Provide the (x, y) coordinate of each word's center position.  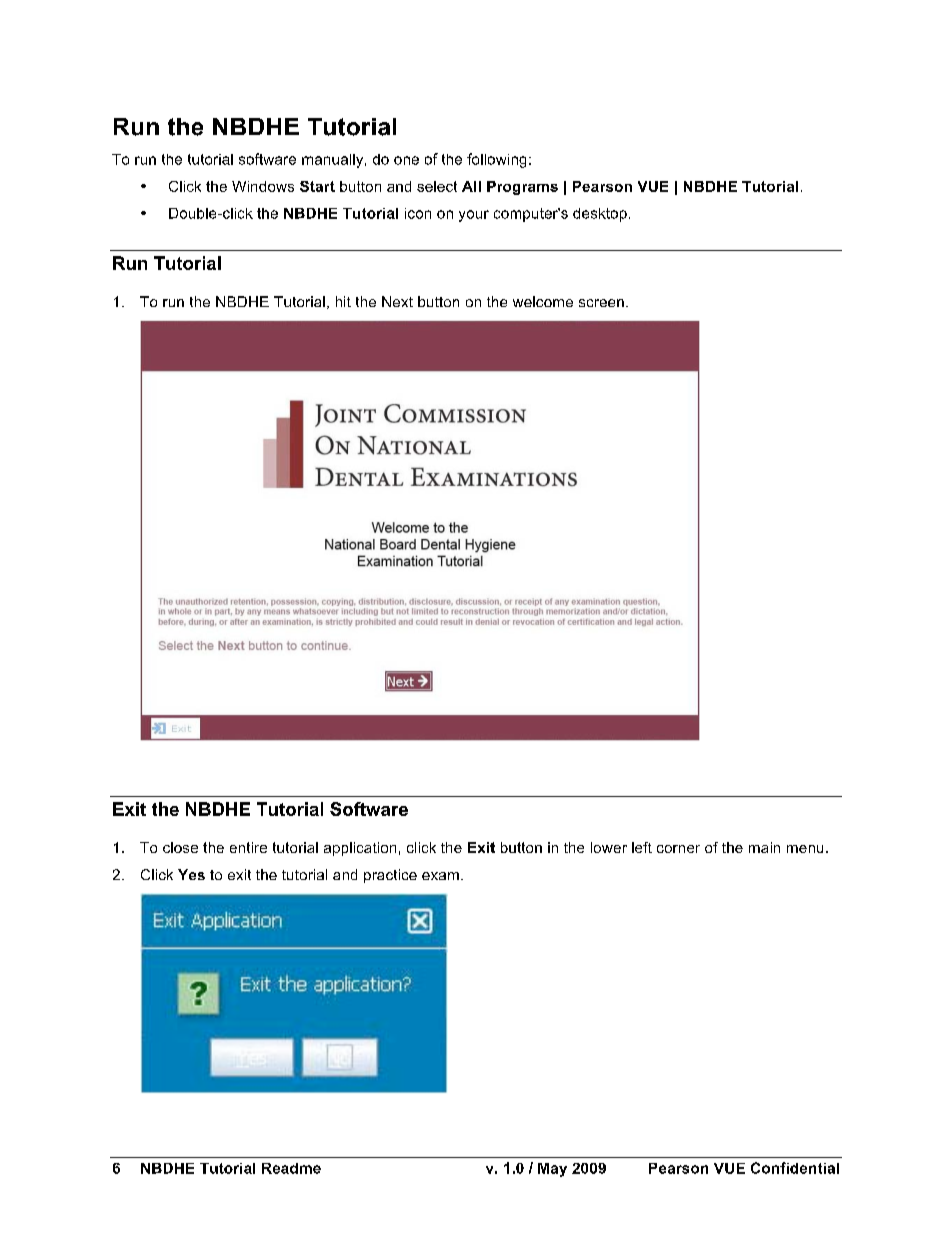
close (180, 847)
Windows (263, 186)
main (764, 847)
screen (601, 303)
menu (805, 849)
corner (678, 849)
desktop (600, 215)
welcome (543, 301)
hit (343, 301)
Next (397, 301)
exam (440, 876)
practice (390, 876)
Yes (191, 874)
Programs (522, 188)
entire (248, 847)
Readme (291, 1168)
